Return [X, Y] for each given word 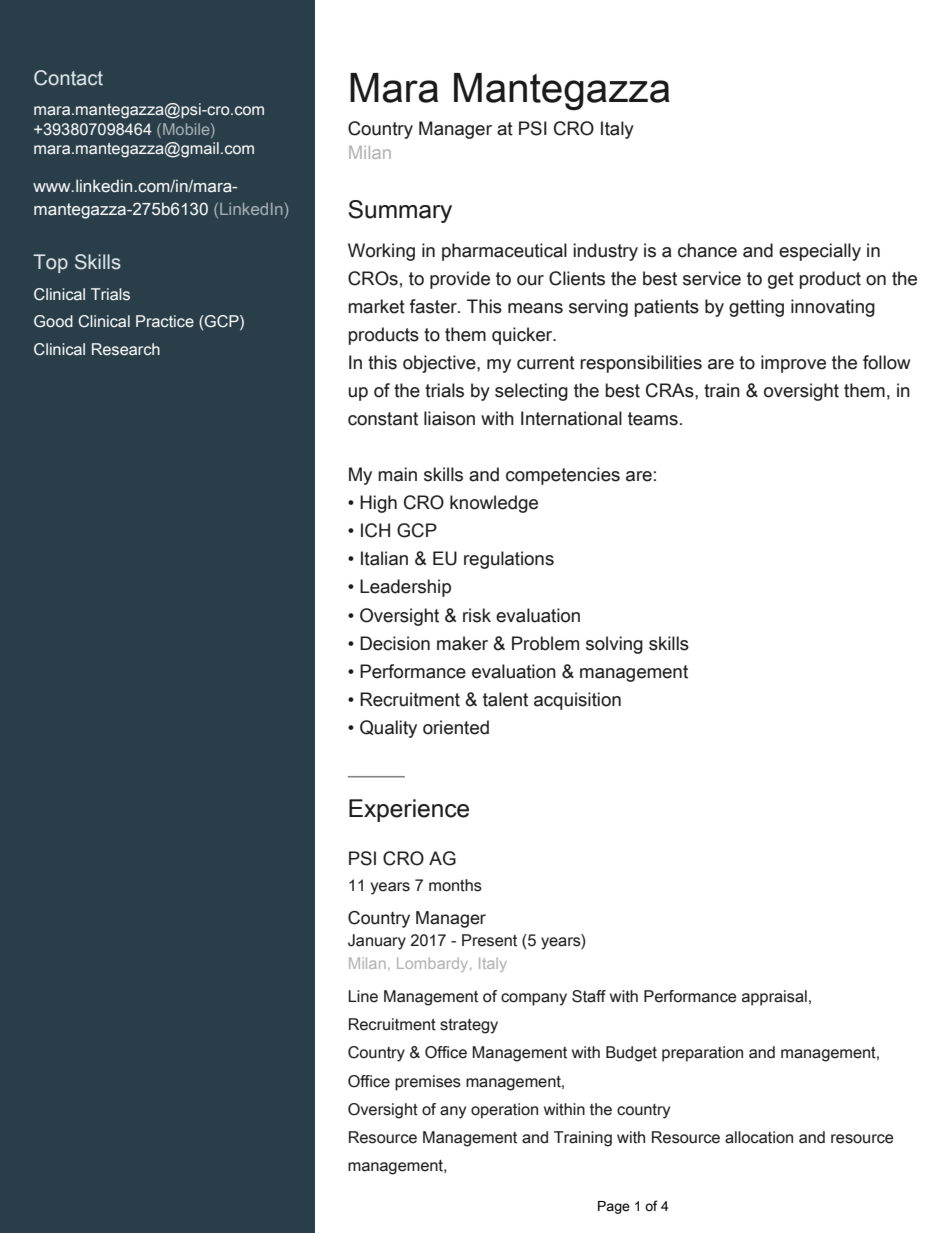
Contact [68, 78]
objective [440, 364]
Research [126, 349]
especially [820, 252]
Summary [400, 211]
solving [614, 645]
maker [462, 643]
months [455, 885]
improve [793, 364]
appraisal [774, 998]
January [377, 942]
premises [428, 1083]
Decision [395, 643]
